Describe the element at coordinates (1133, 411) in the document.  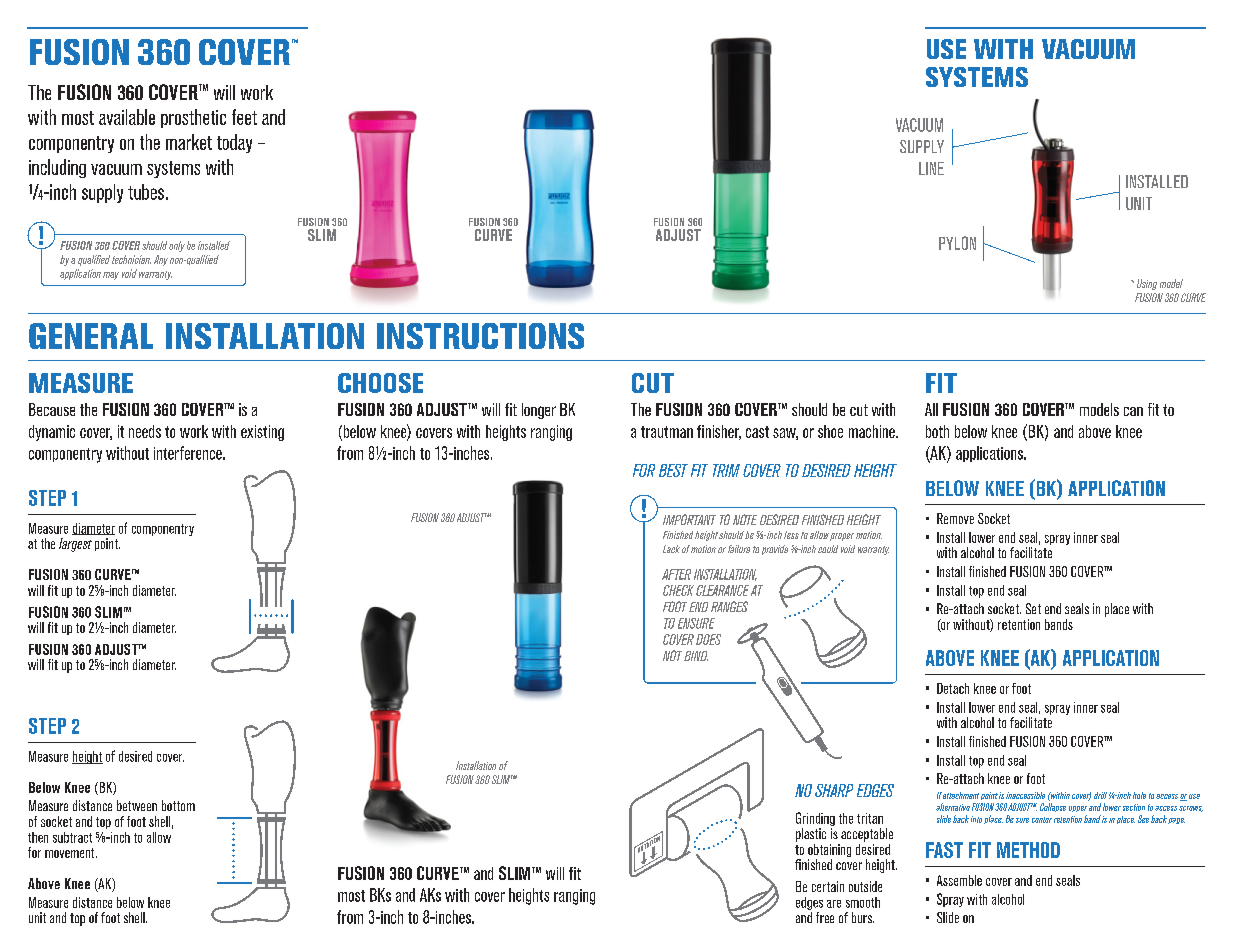
I see `can` at that location.
